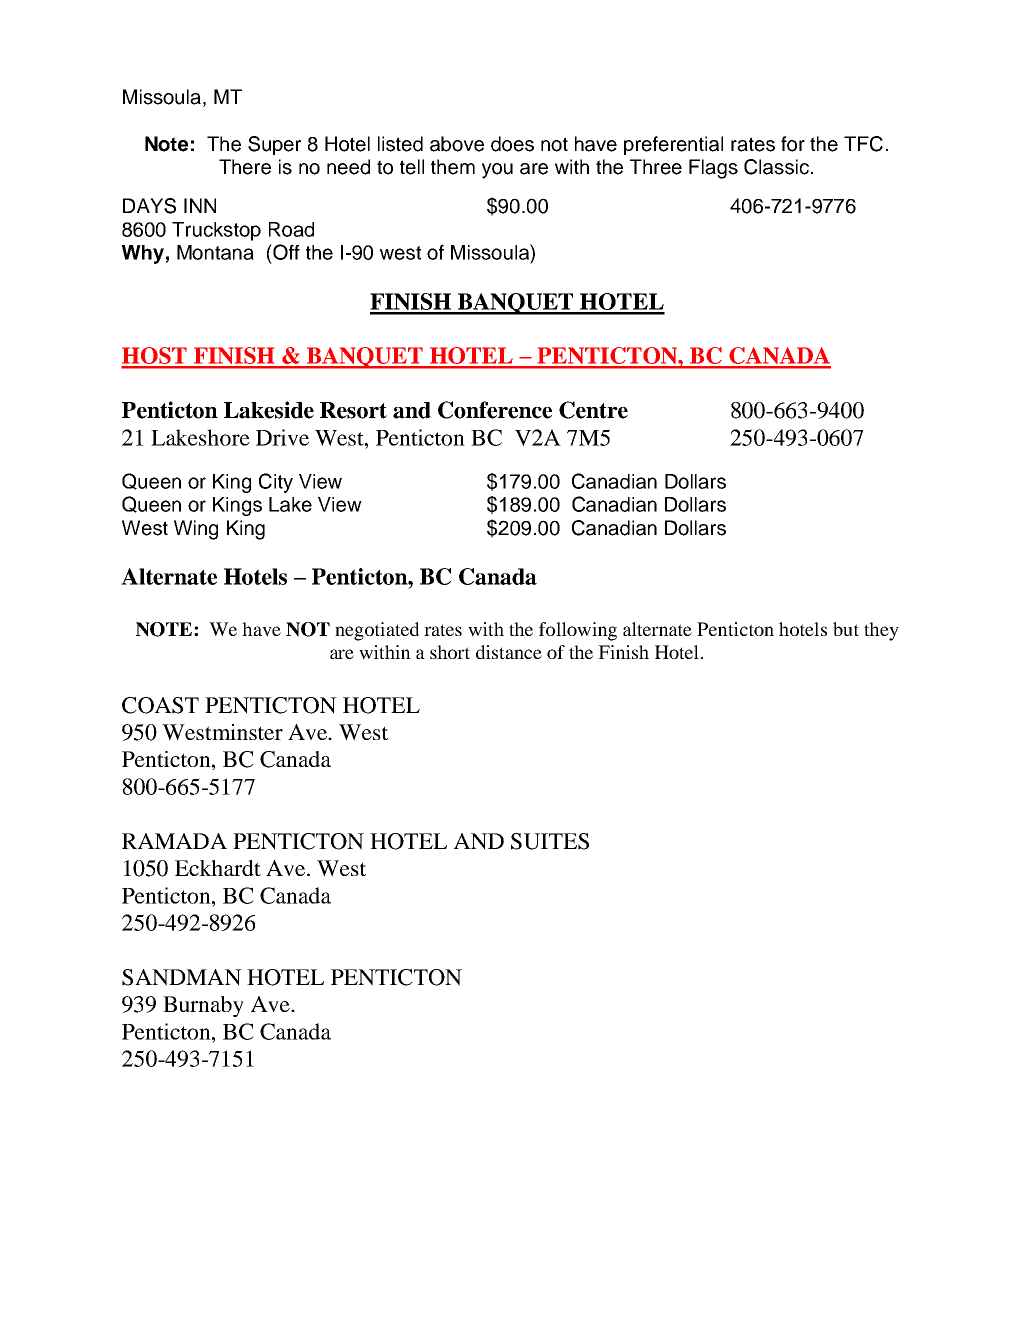 This screenshot has width=1034, height=1338. Describe the element at coordinates (497, 171) in the screenshot. I see `you` at that location.
